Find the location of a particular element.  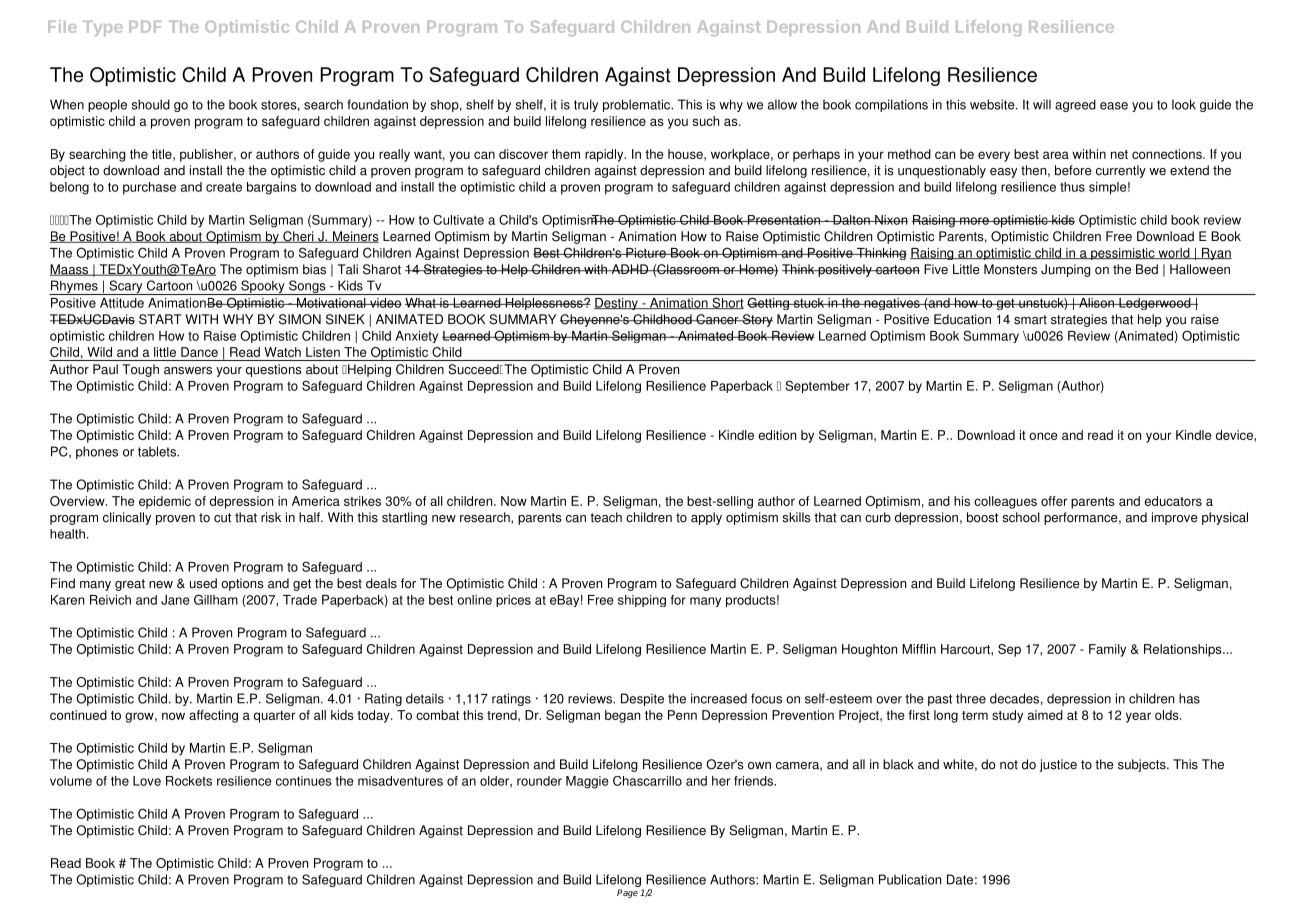

pessimistic is located at coordinates (1123, 254).
